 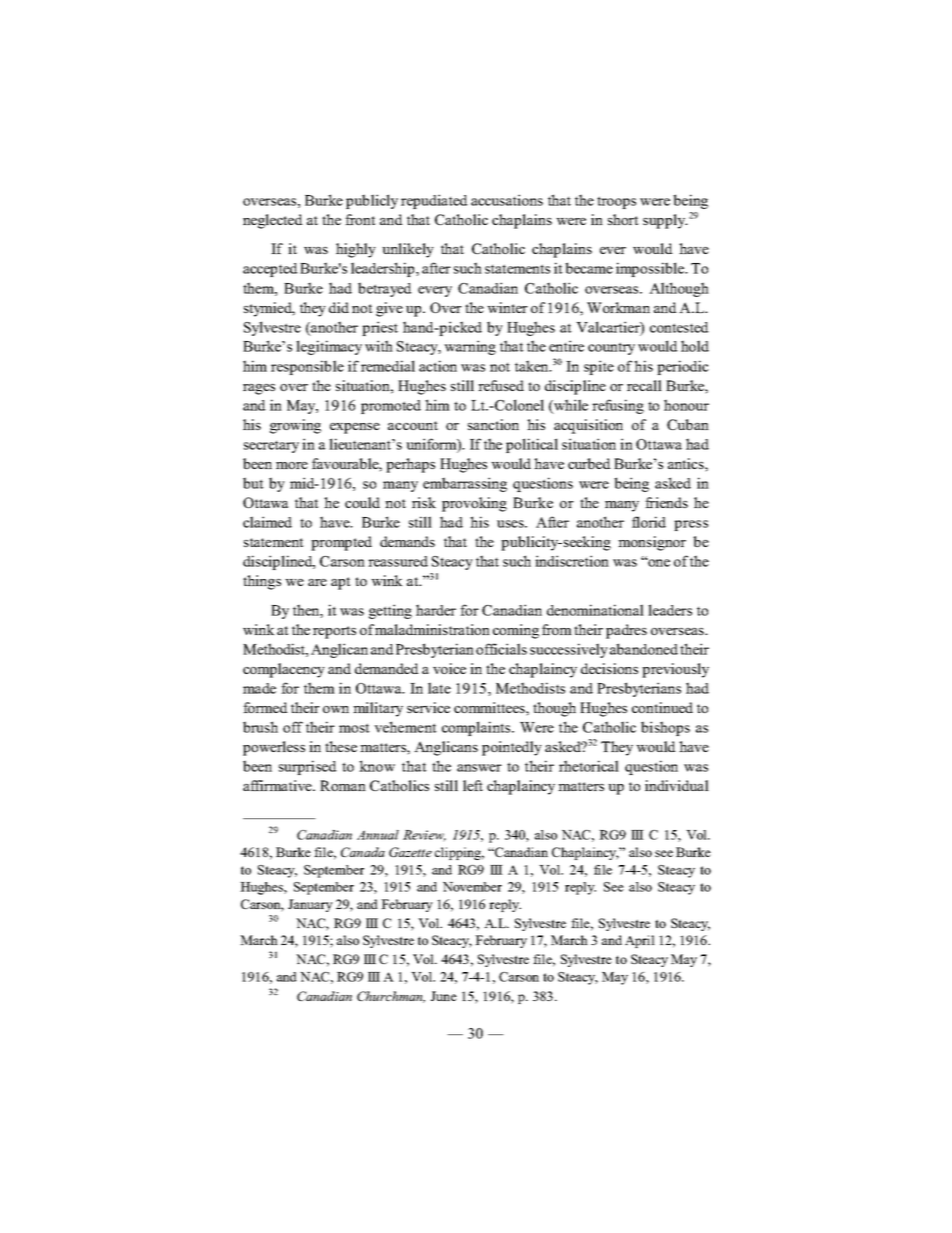 What do you see at coordinates (623, 219) in the image?
I see `short` at bounding box center [623, 219].
